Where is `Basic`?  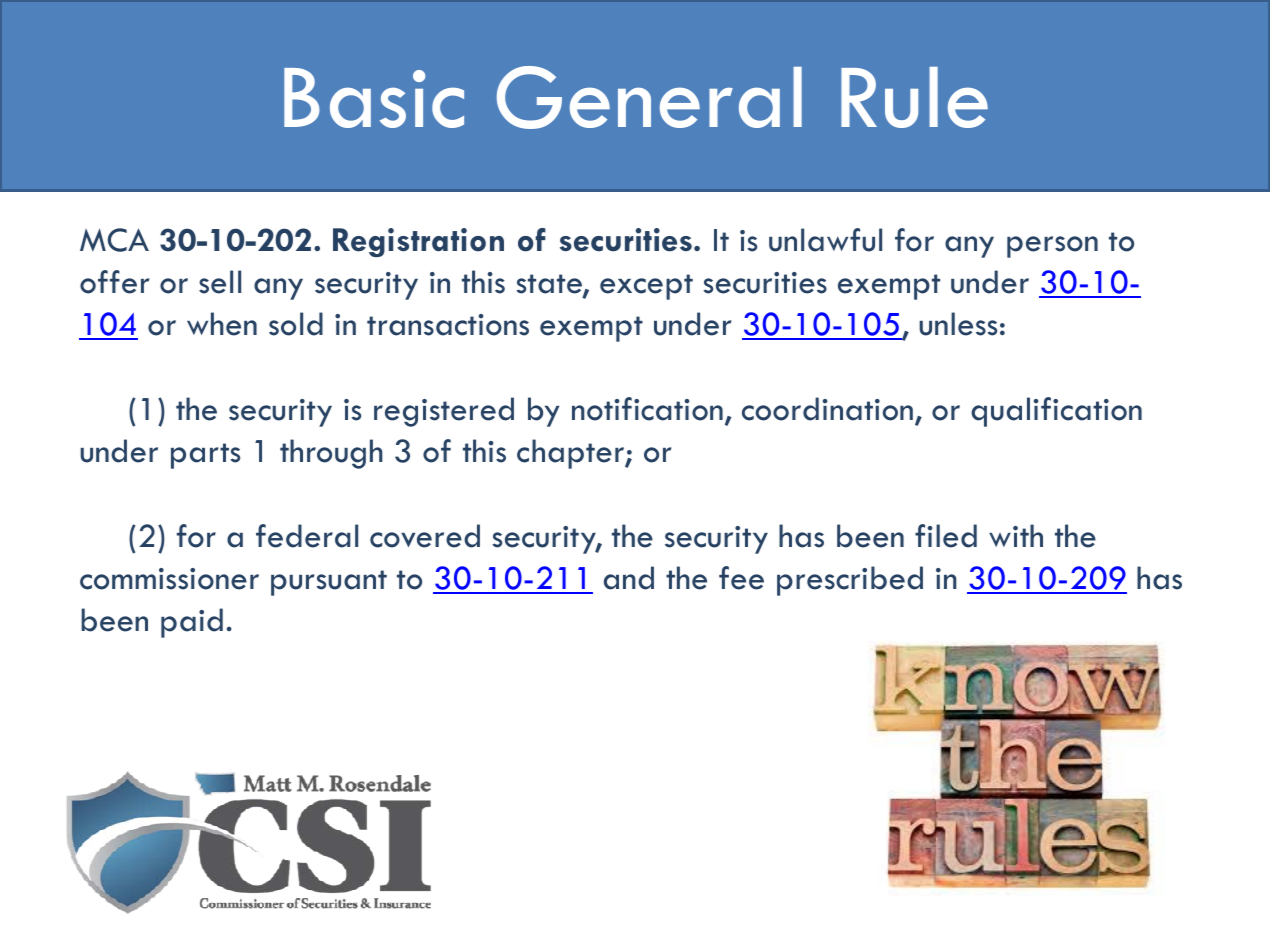 Basic is located at coordinates (374, 98).
